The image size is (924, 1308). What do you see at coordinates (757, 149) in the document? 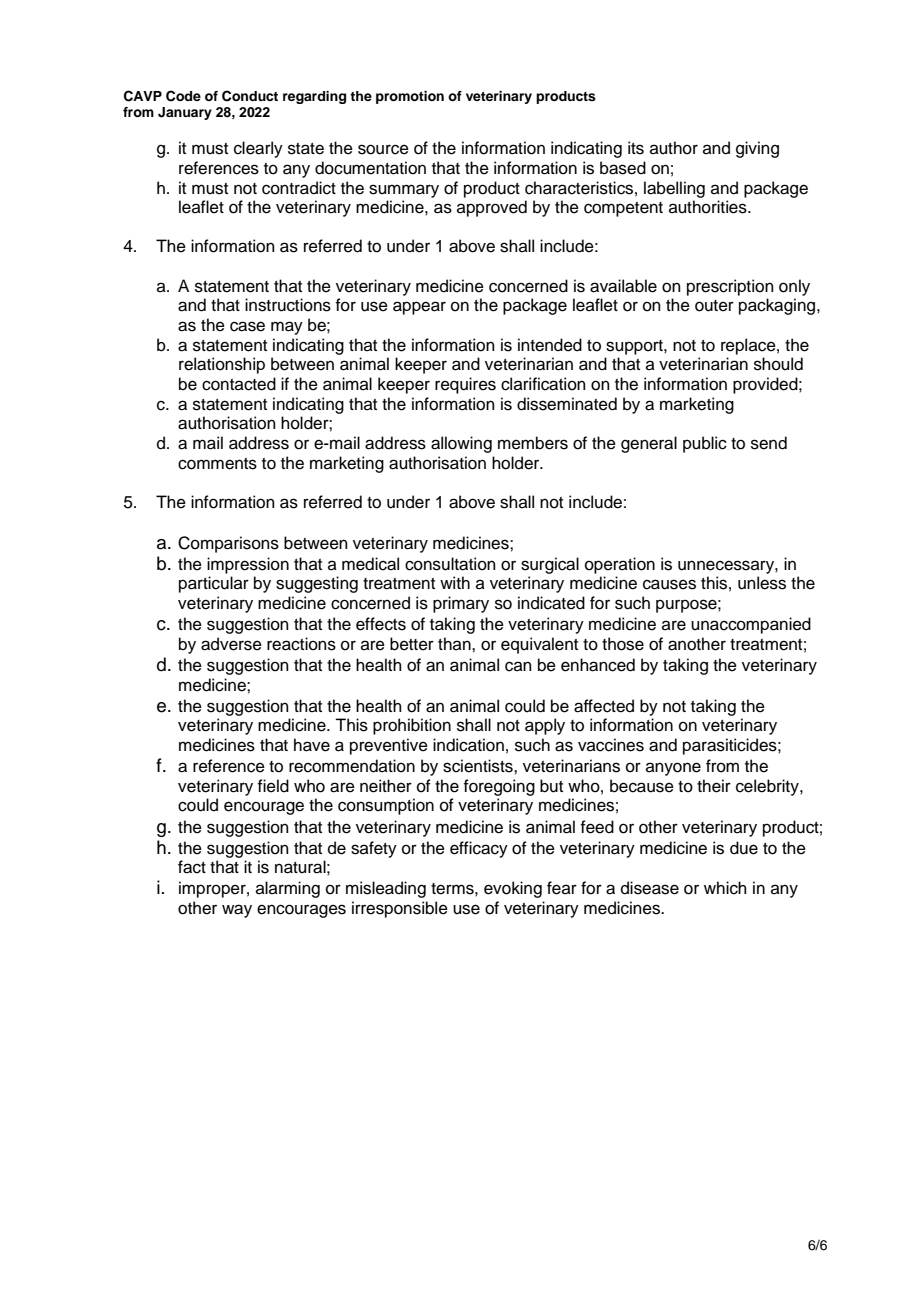
I see `giving` at bounding box center [757, 149].
